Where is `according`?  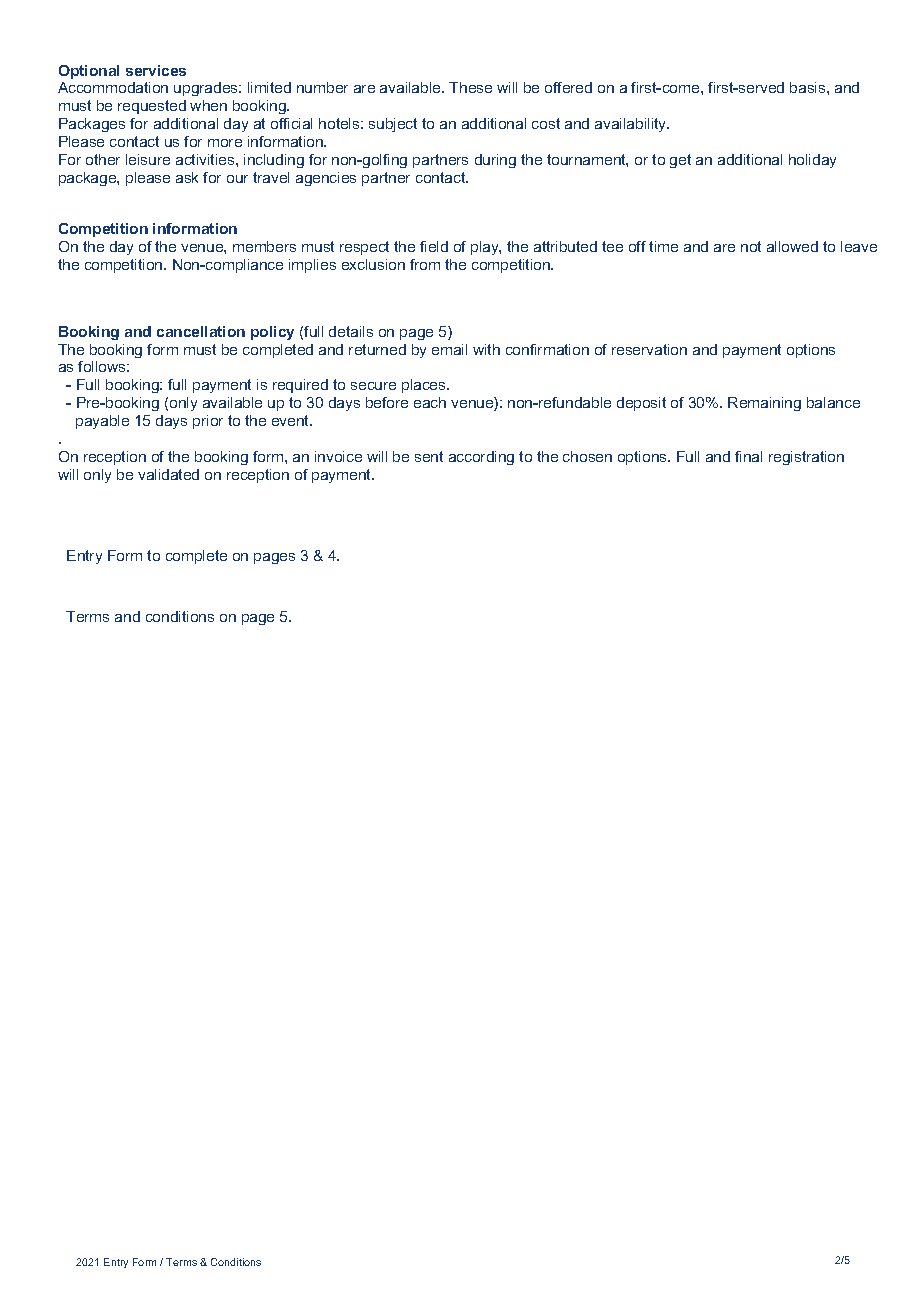
according is located at coordinates (481, 458).
